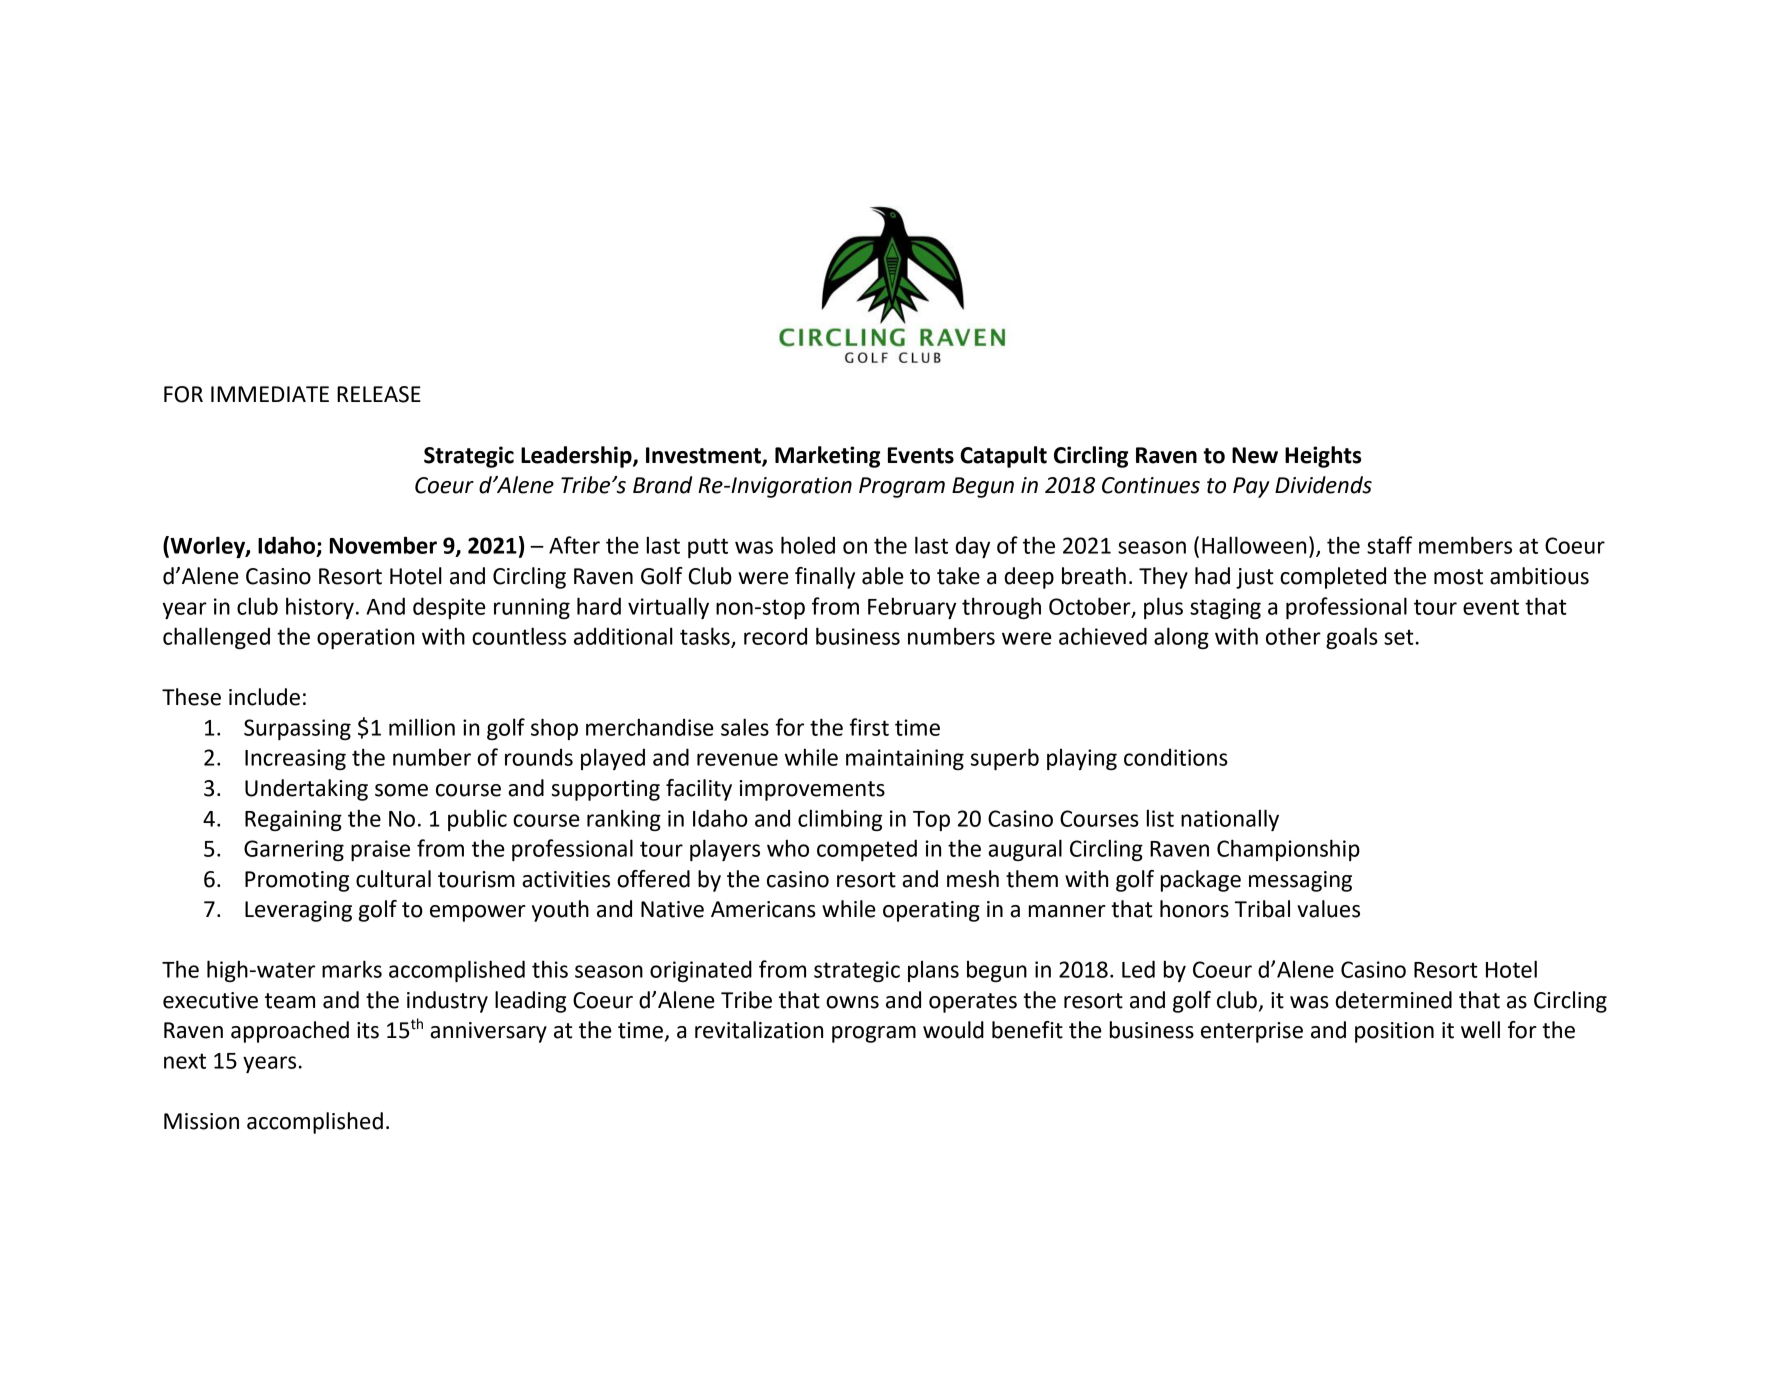 This page has width=1786, height=1380. Describe the element at coordinates (1176, 757) in the page. I see `conditions` at that location.
